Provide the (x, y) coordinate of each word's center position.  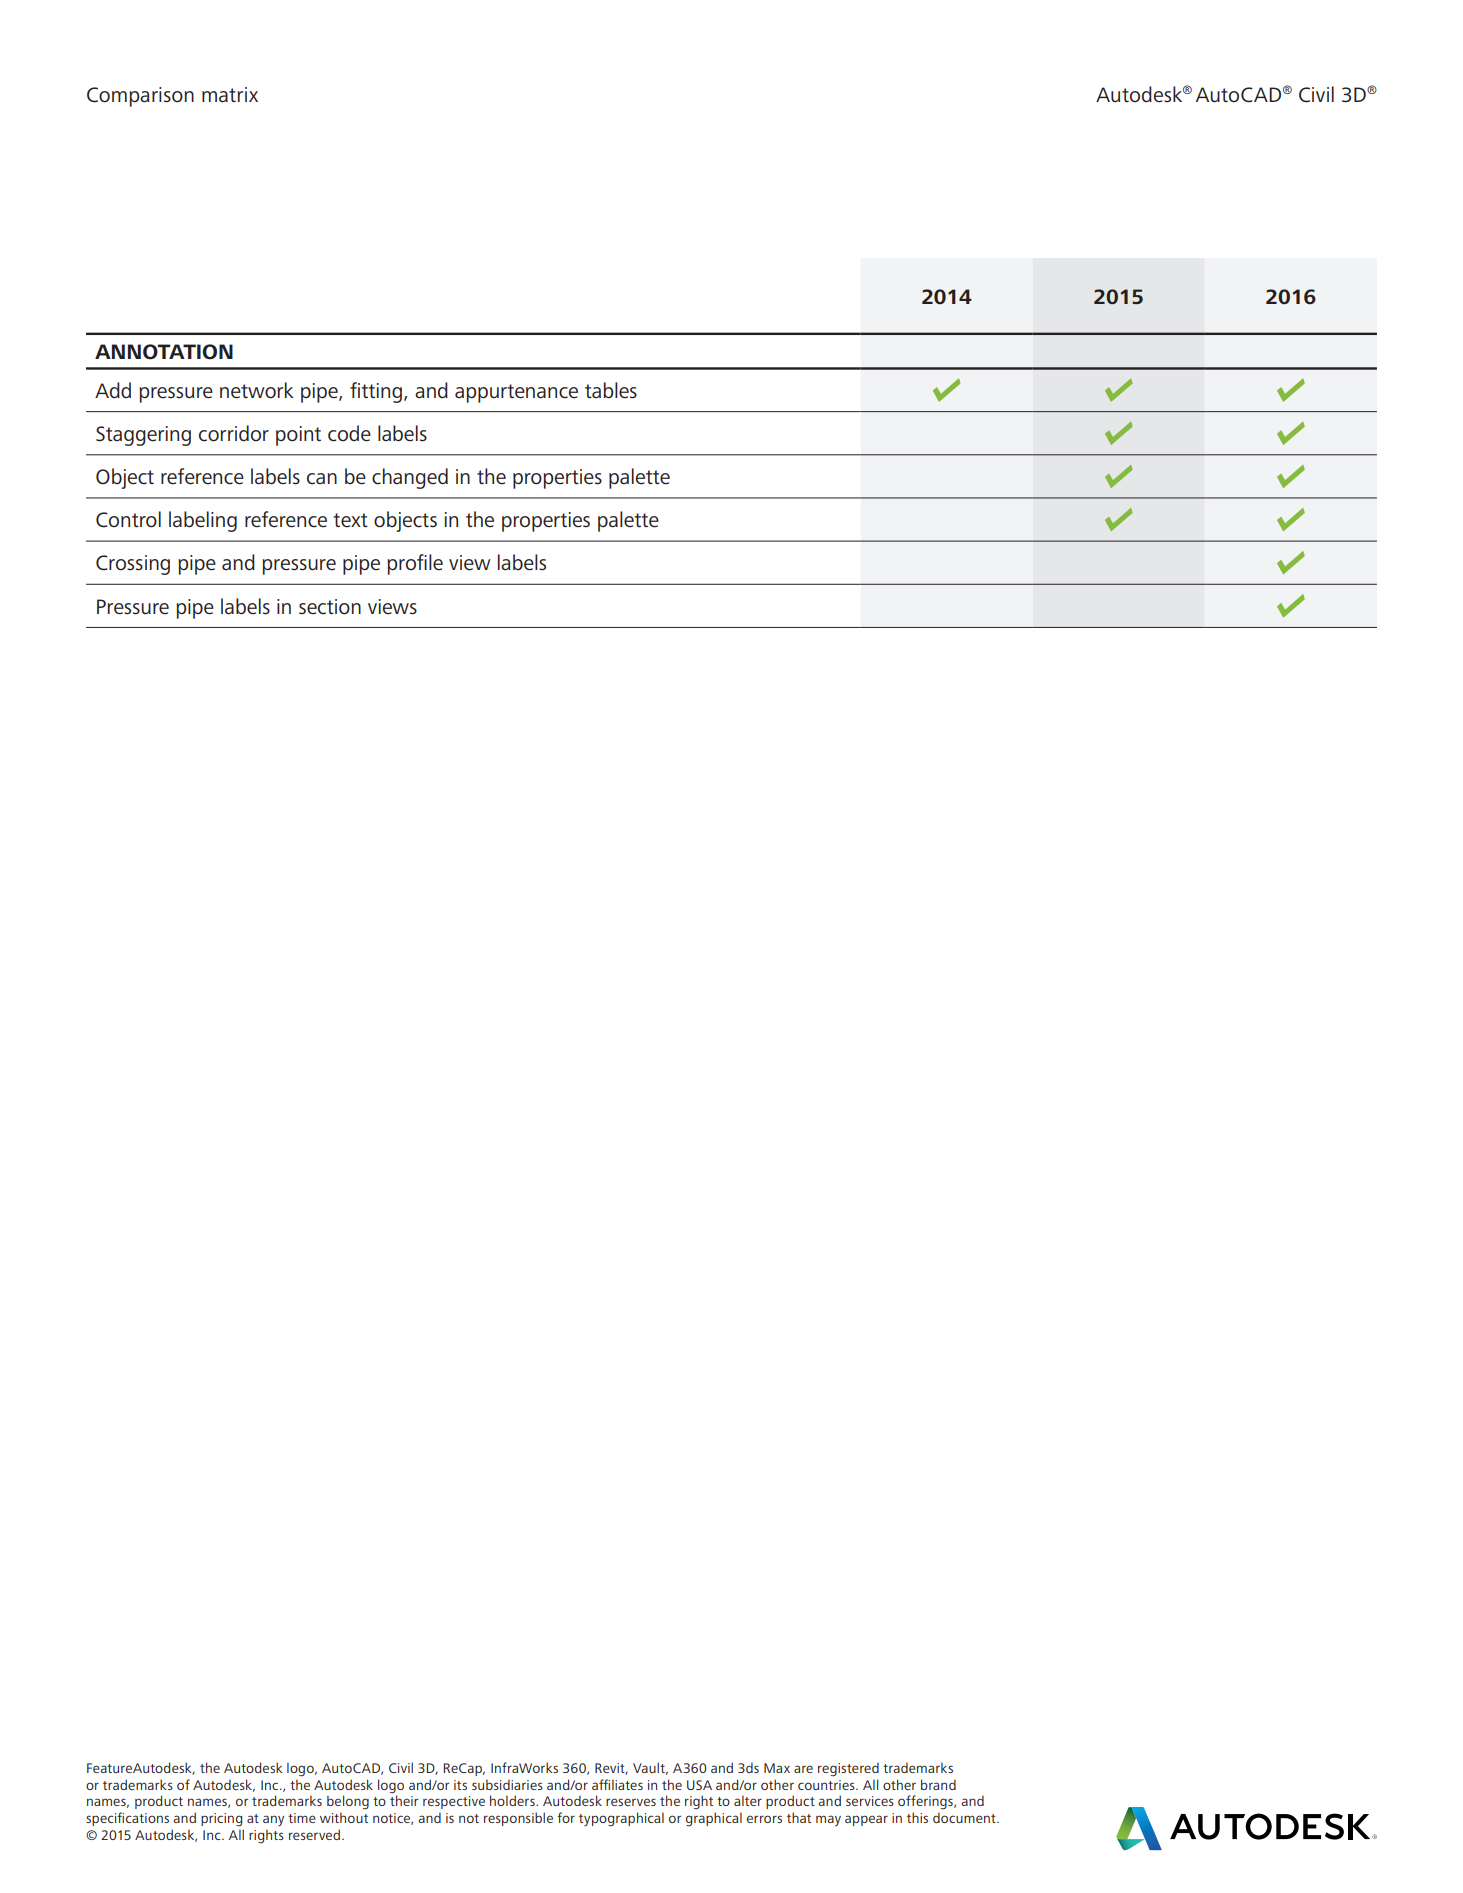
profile (415, 564)
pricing (221, 1820)
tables (611, 390)
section (330, 607)
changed (410, 478)
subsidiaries (507, 1784)
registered (848, 1769)
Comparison (140, 97)
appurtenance (516, 393)
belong (348, 1802)
